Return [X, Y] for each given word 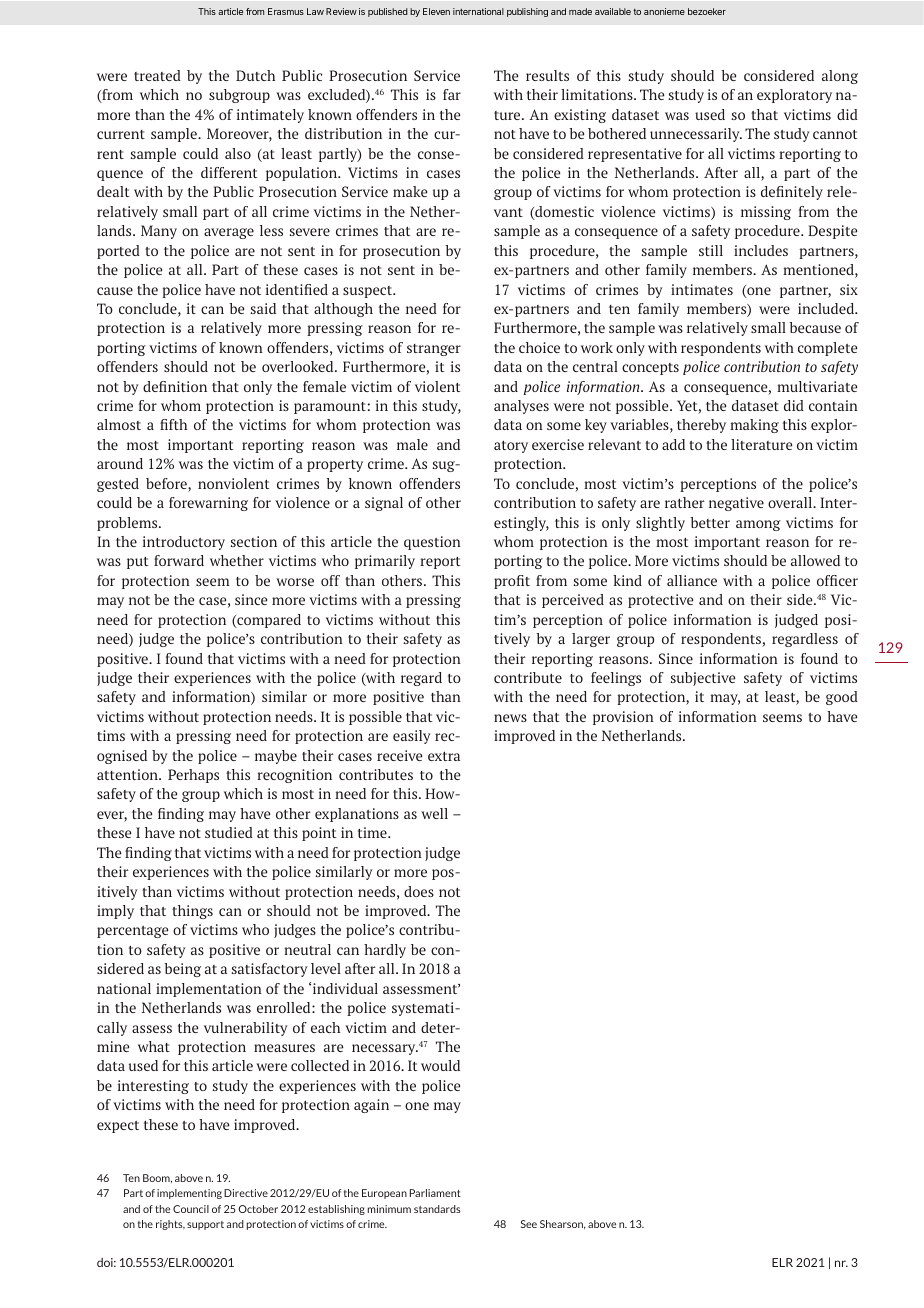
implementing [189, 1194]
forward [179, 560]
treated [157, 75]
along [840, 77]
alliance [692, 580]
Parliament [435, 1193]
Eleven [436, 11]
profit [512, 582]
